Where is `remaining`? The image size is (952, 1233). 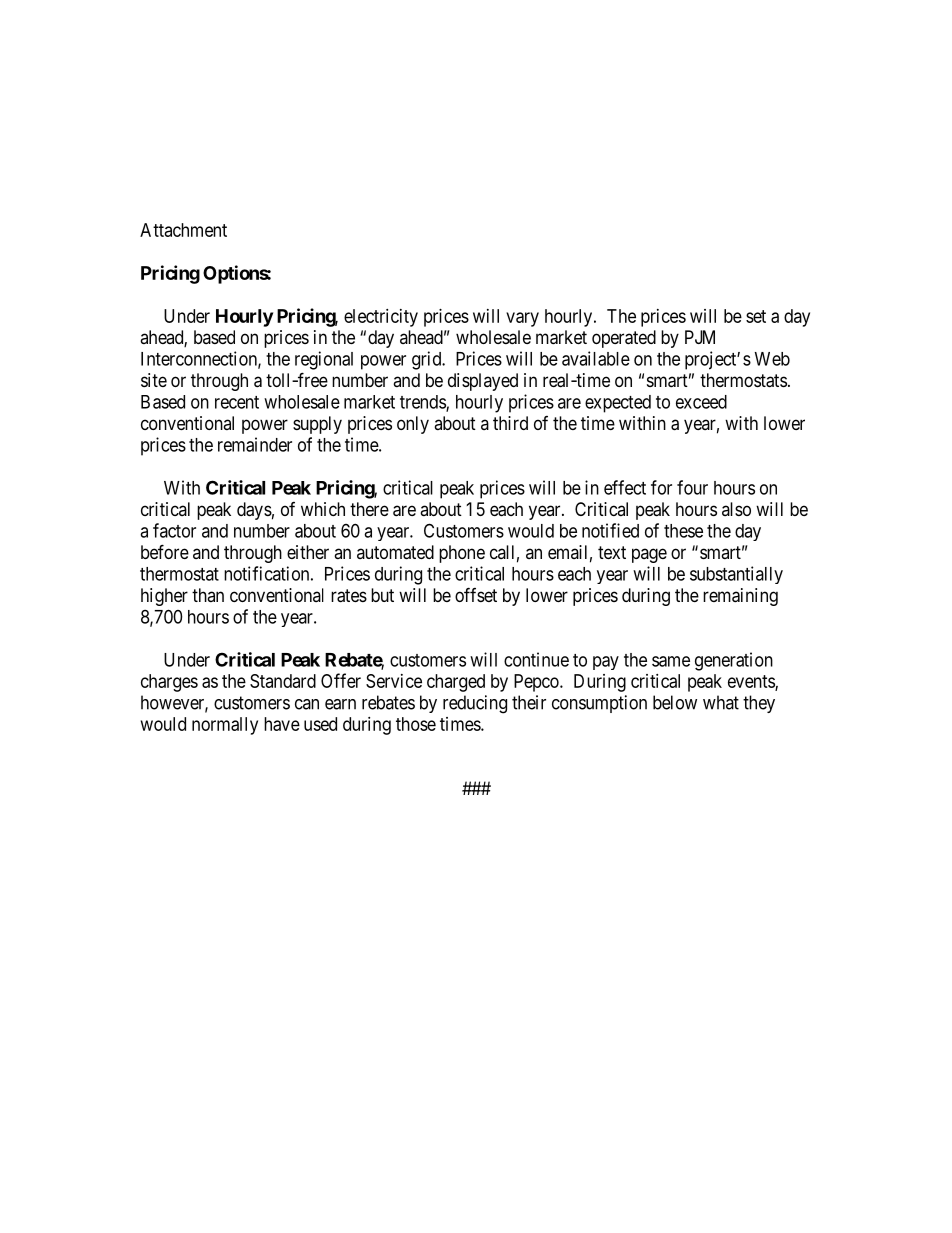
remaining is located at coordinates (740, 597).
